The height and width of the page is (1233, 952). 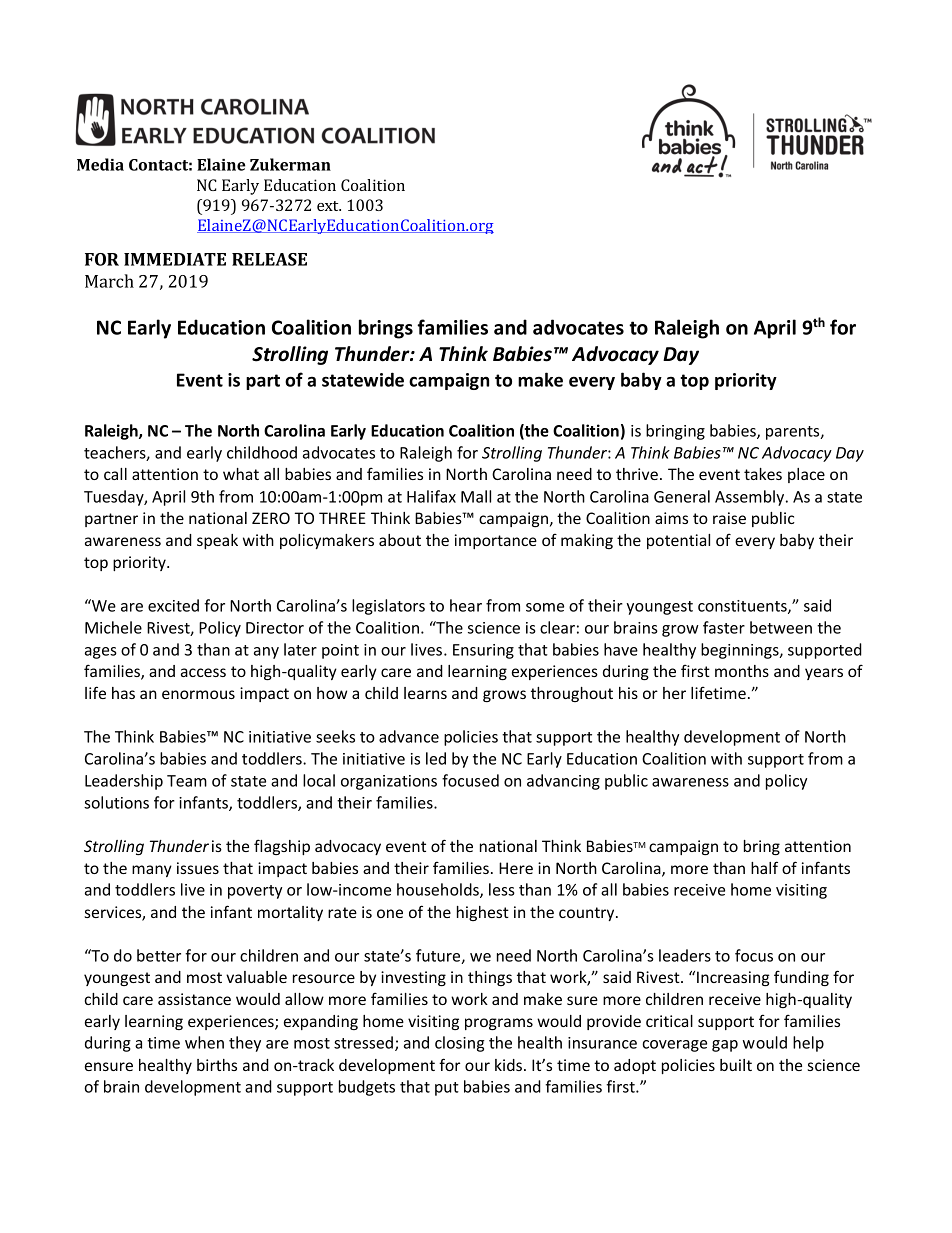 What do you see at coordinates (217, 1065) in the page?
I see `births` at bounding box center [217, 1065].
